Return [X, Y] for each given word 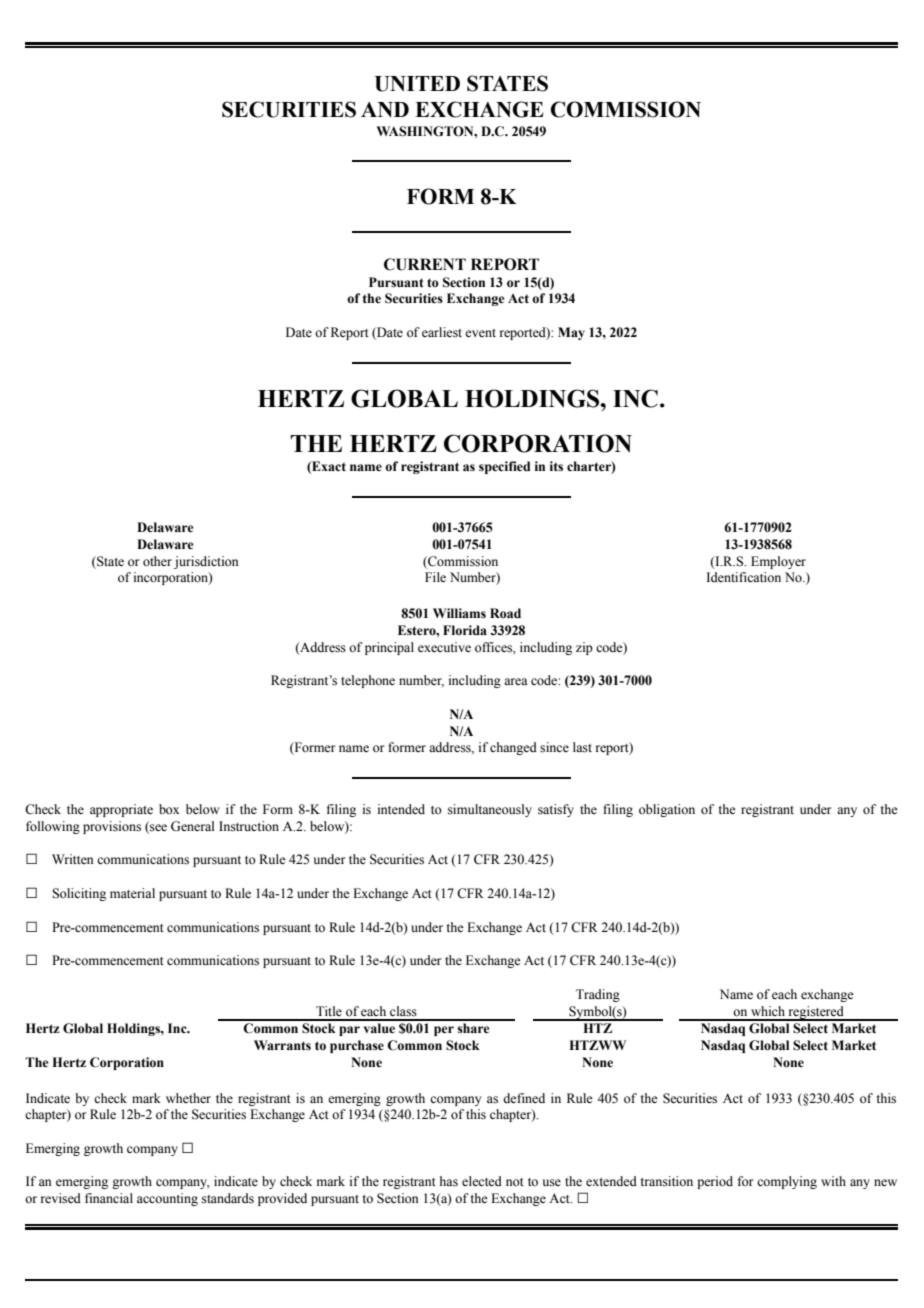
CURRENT [425, 264]
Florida [465, 630]
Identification [743, 577]
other [157, 561]
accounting [167, 1199]
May [571, 333]
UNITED [417, 84]
